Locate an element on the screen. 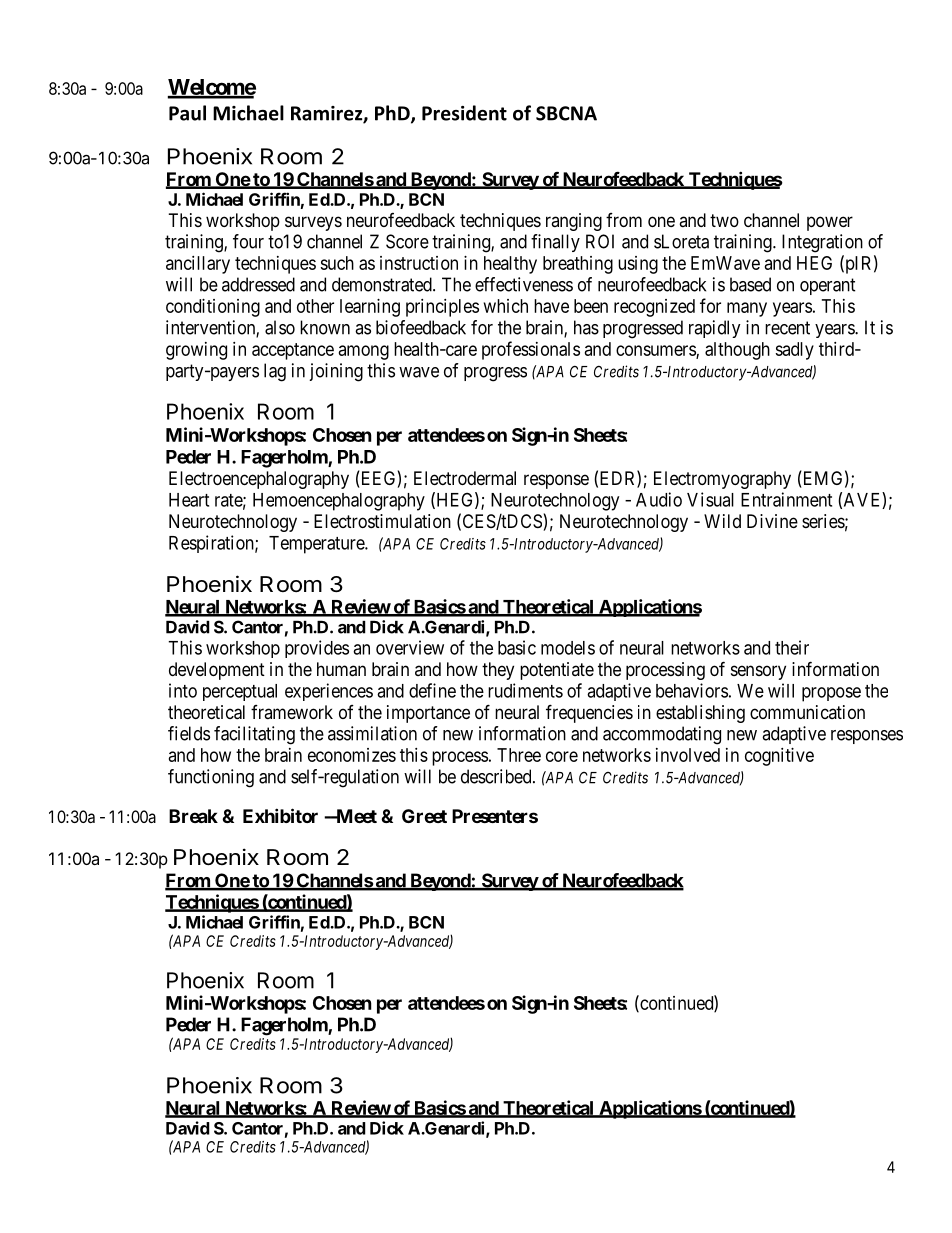  Paul is located at coordinates (187, 113).
